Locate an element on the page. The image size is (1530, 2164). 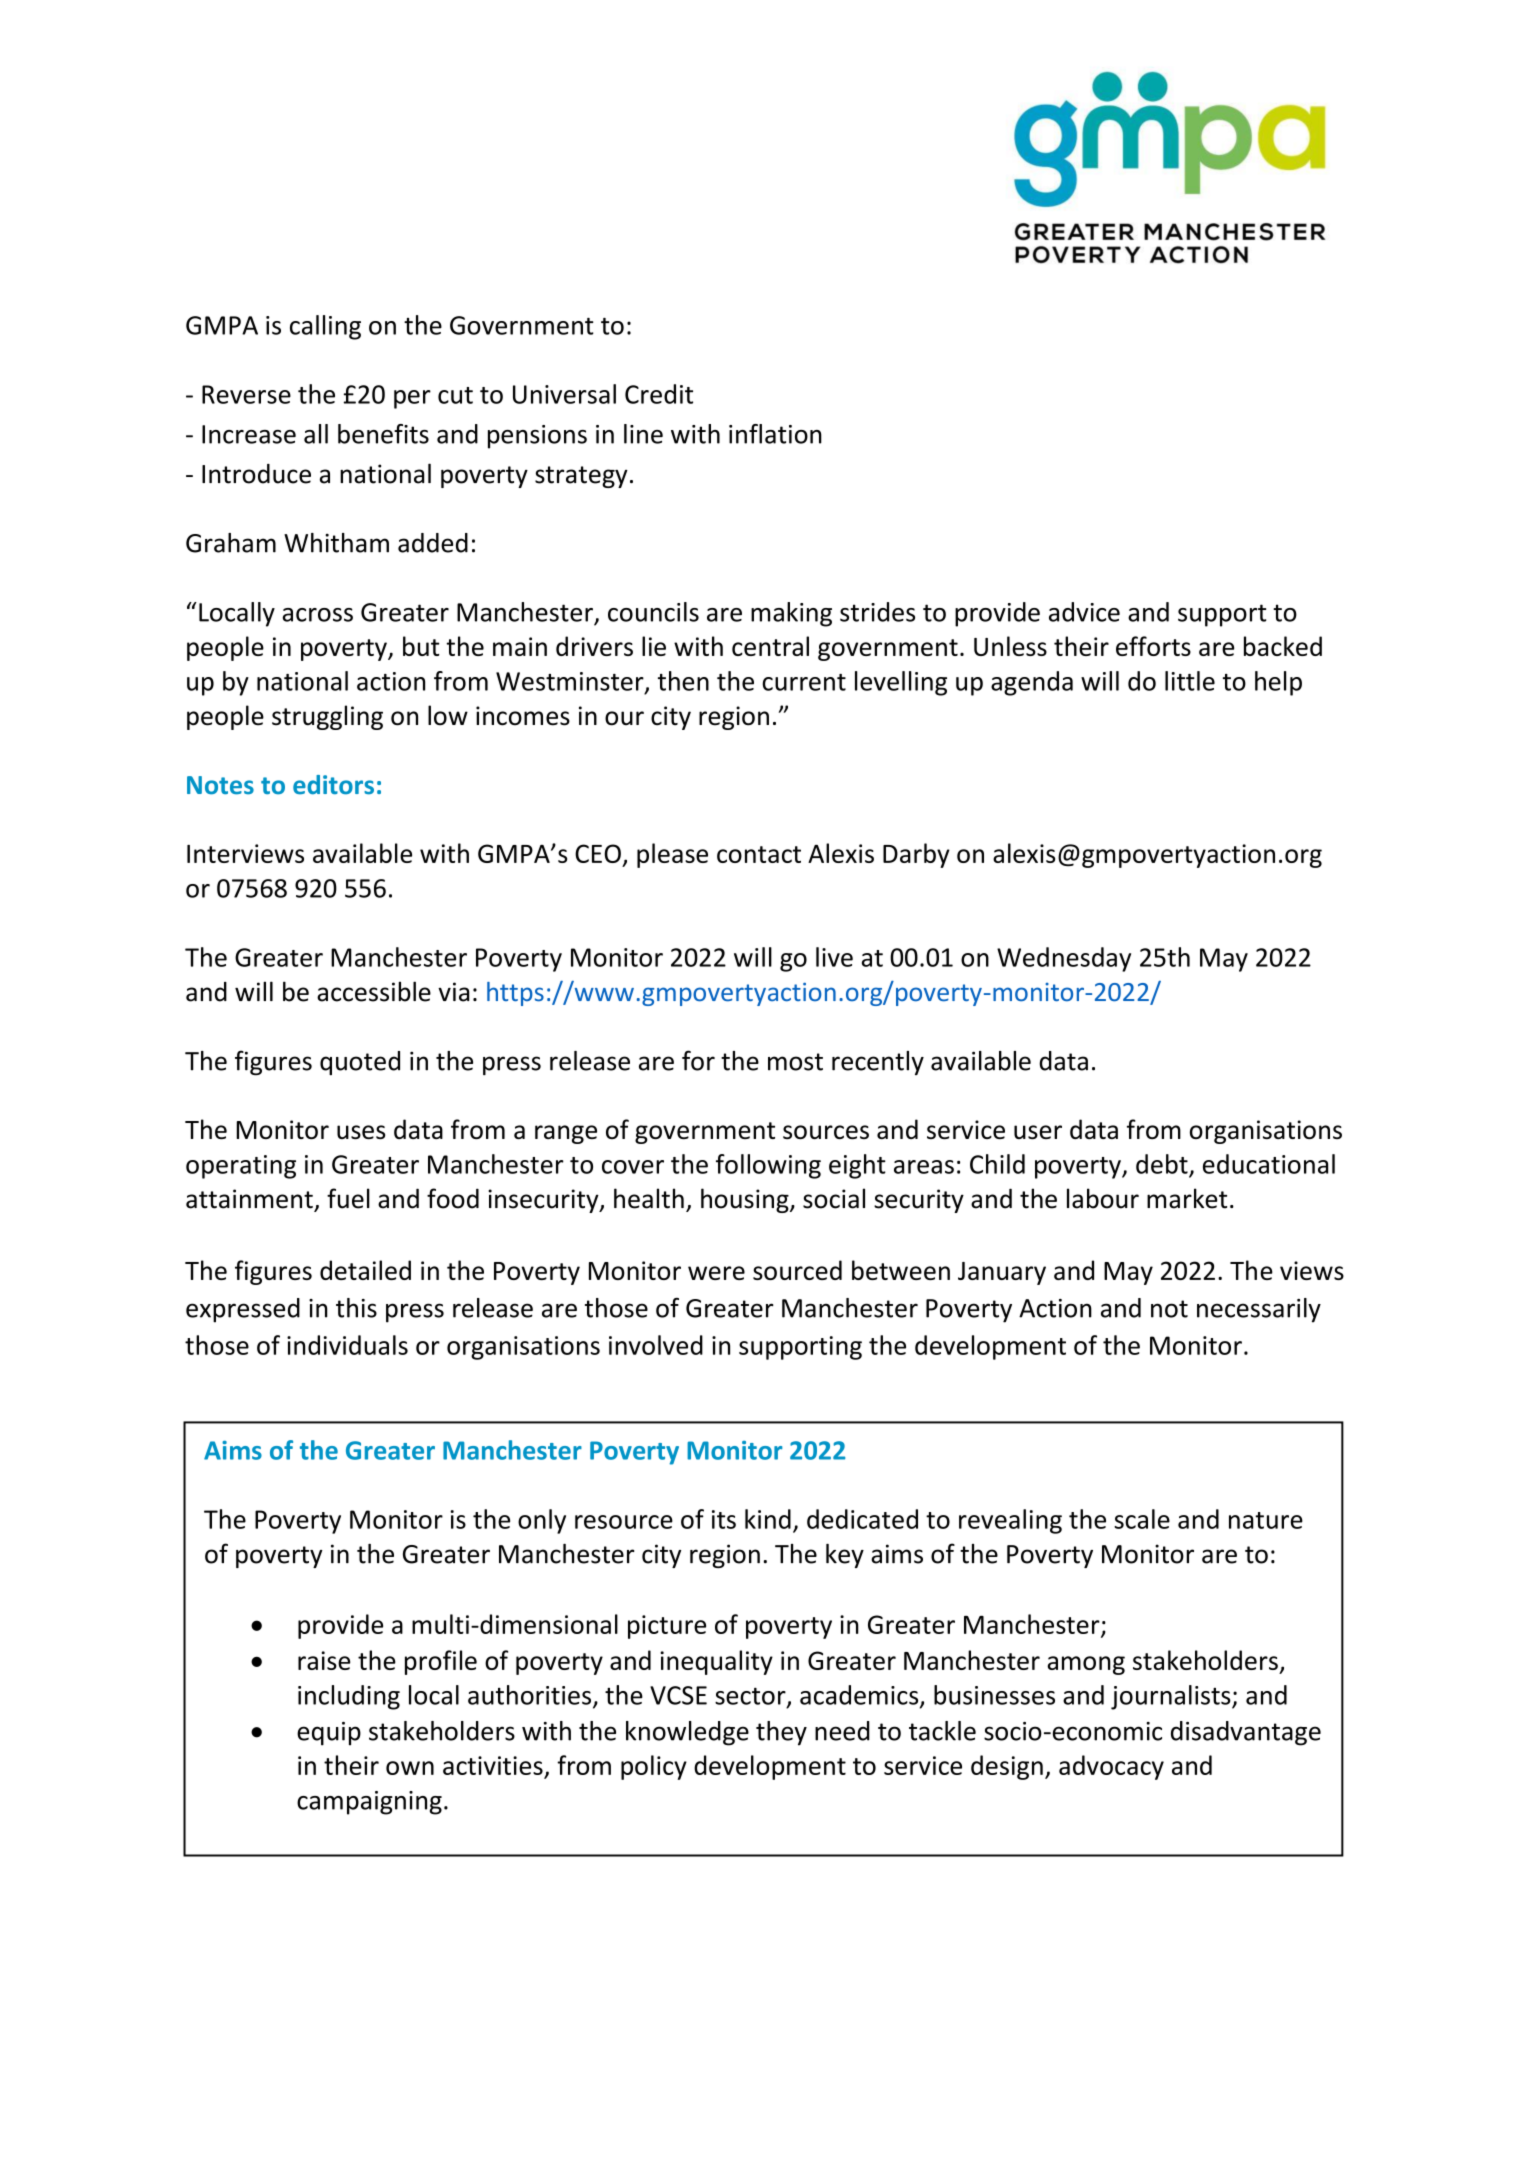
most is located at coordinates (795, 1062).
